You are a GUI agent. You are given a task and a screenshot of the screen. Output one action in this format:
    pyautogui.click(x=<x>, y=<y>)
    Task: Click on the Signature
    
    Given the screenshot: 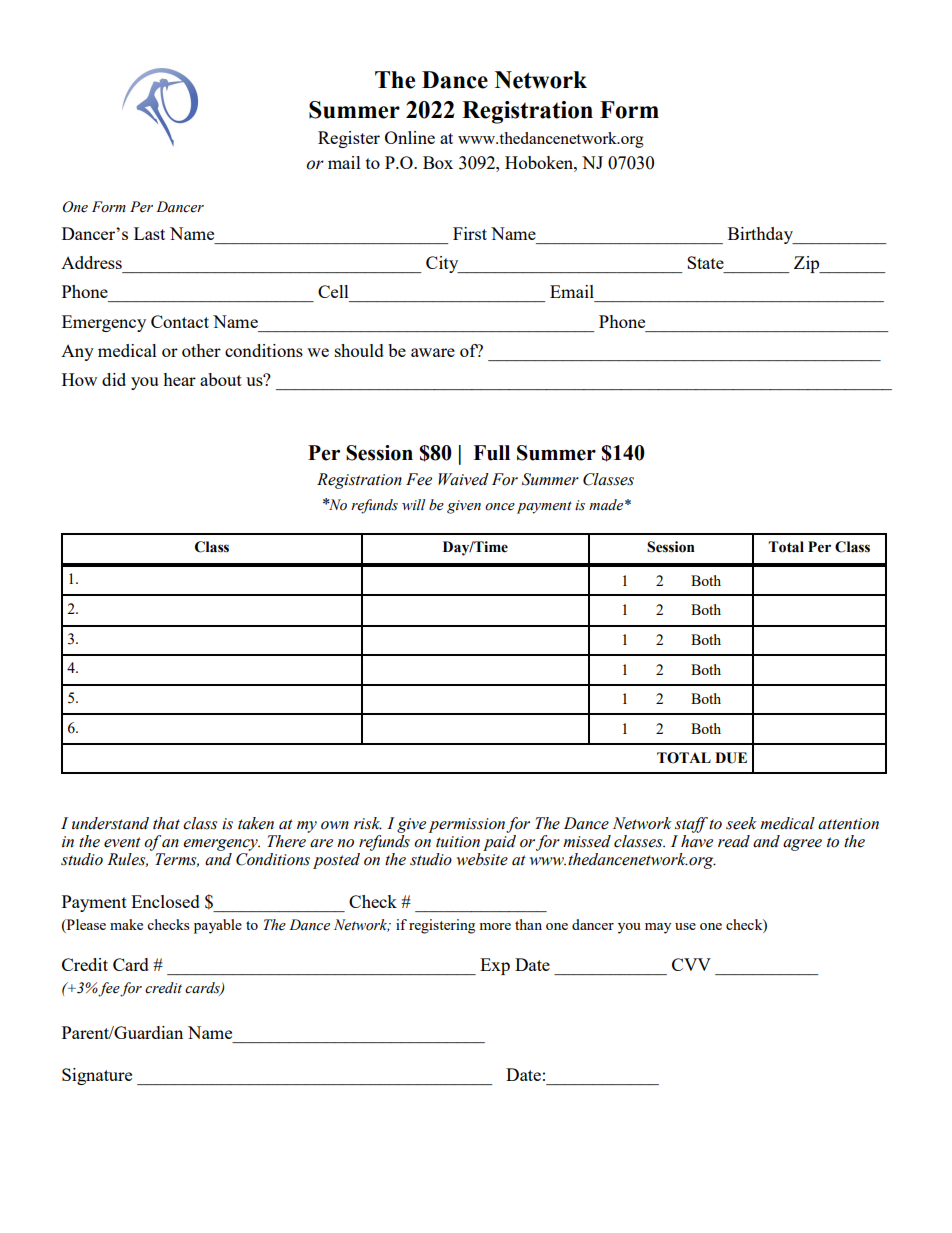 What is the action you would take?
    pyautogui.click(x=97, y=1076)
